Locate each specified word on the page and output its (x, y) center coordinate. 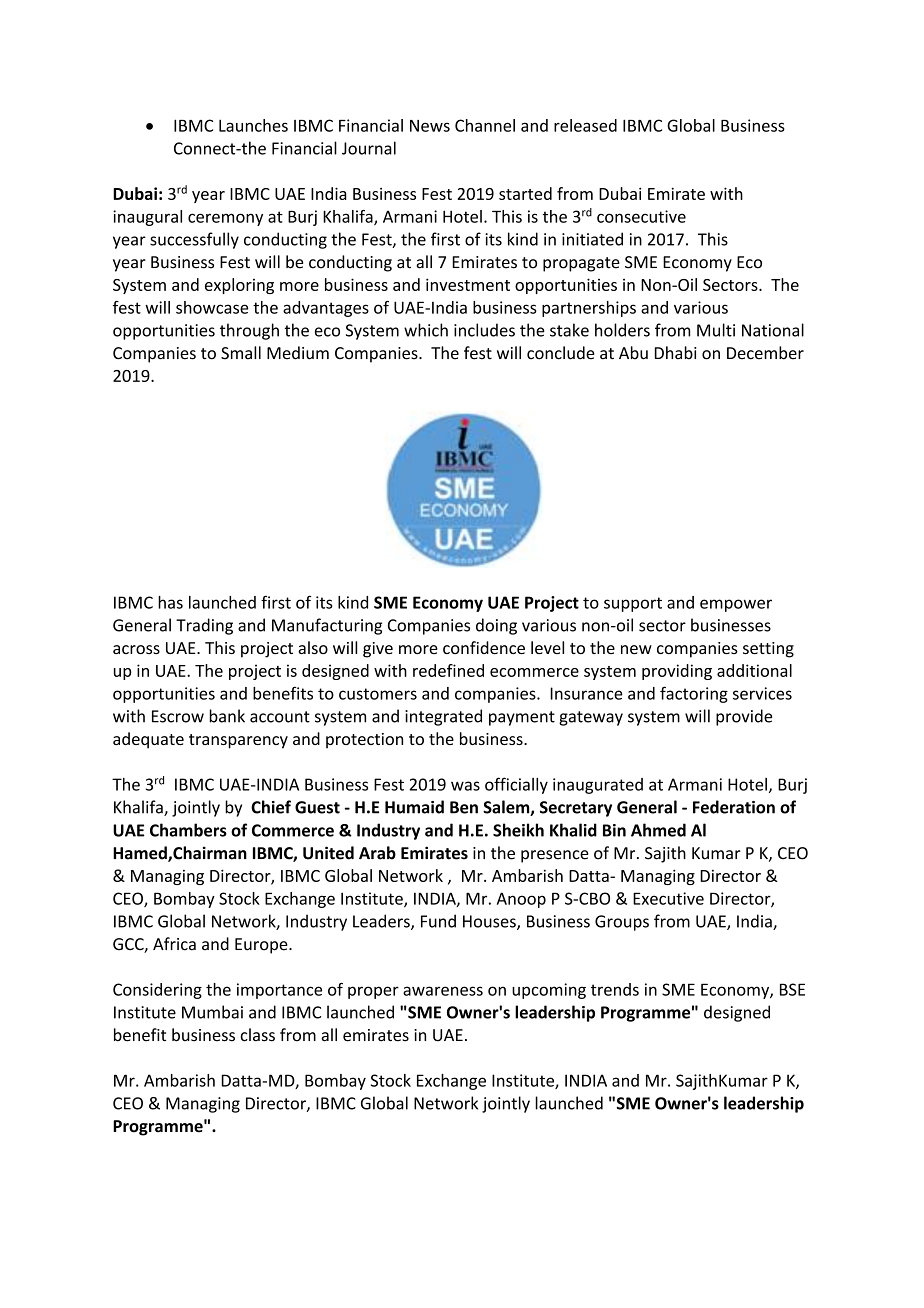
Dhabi (676, 353)
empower (736, 605)
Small (241, 353)
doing (496, 626)
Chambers (188, 830)
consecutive (641, 216)
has (170, 602)
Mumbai (212, 1012)
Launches (253, 125)
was (465, 786)
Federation (734, 807)
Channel (485, 125)
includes (484, 330)
